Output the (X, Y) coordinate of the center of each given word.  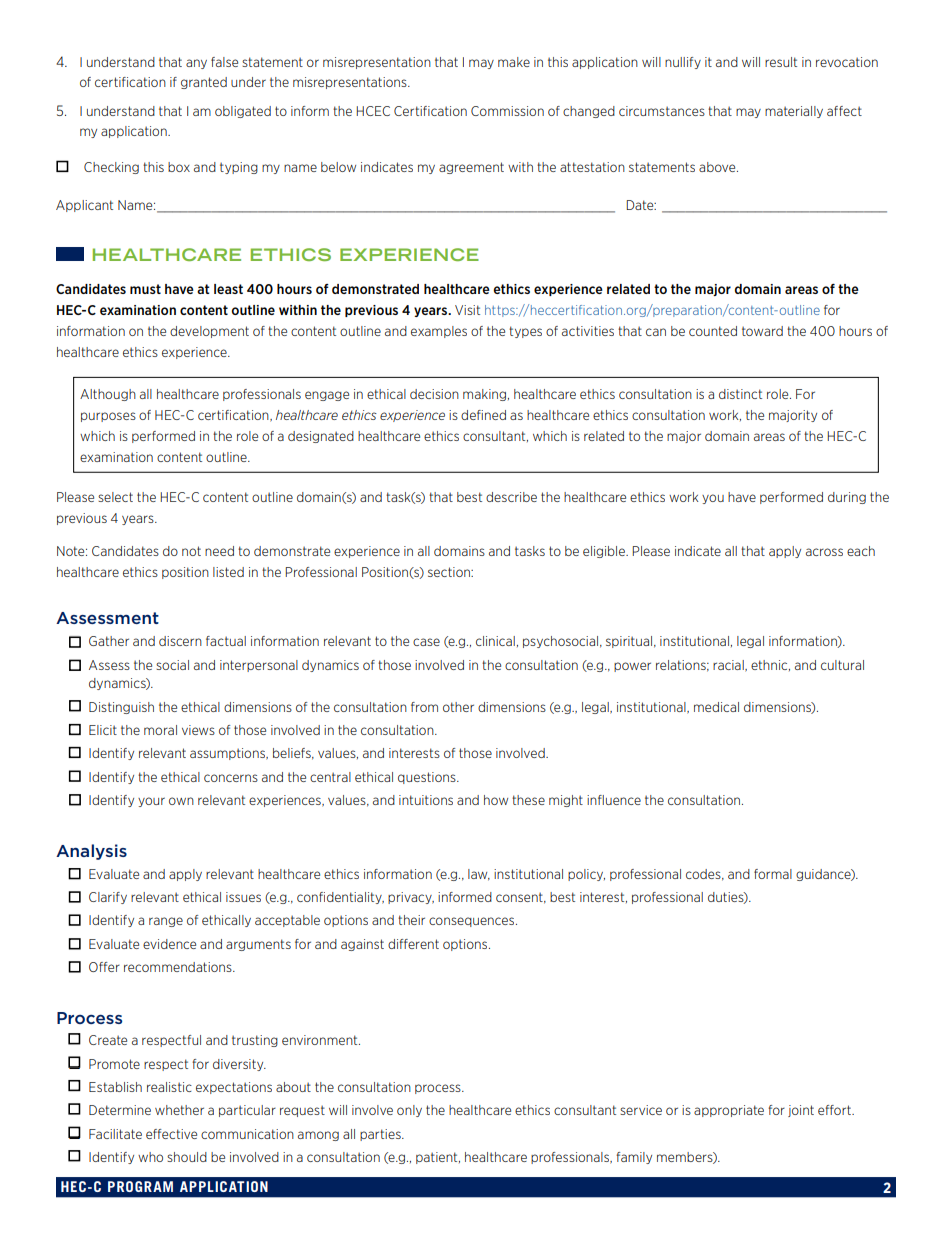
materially (794, 112)
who (150, 1157)
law (479, 875)
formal (773, 874)
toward (762, 331)
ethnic (770, 665)
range (166, 922)
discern (180, 641)
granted (204, 83)
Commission (507, 111)
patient (438, 1158)
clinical (495, 641)
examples (439, 332)
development (209, 332)
